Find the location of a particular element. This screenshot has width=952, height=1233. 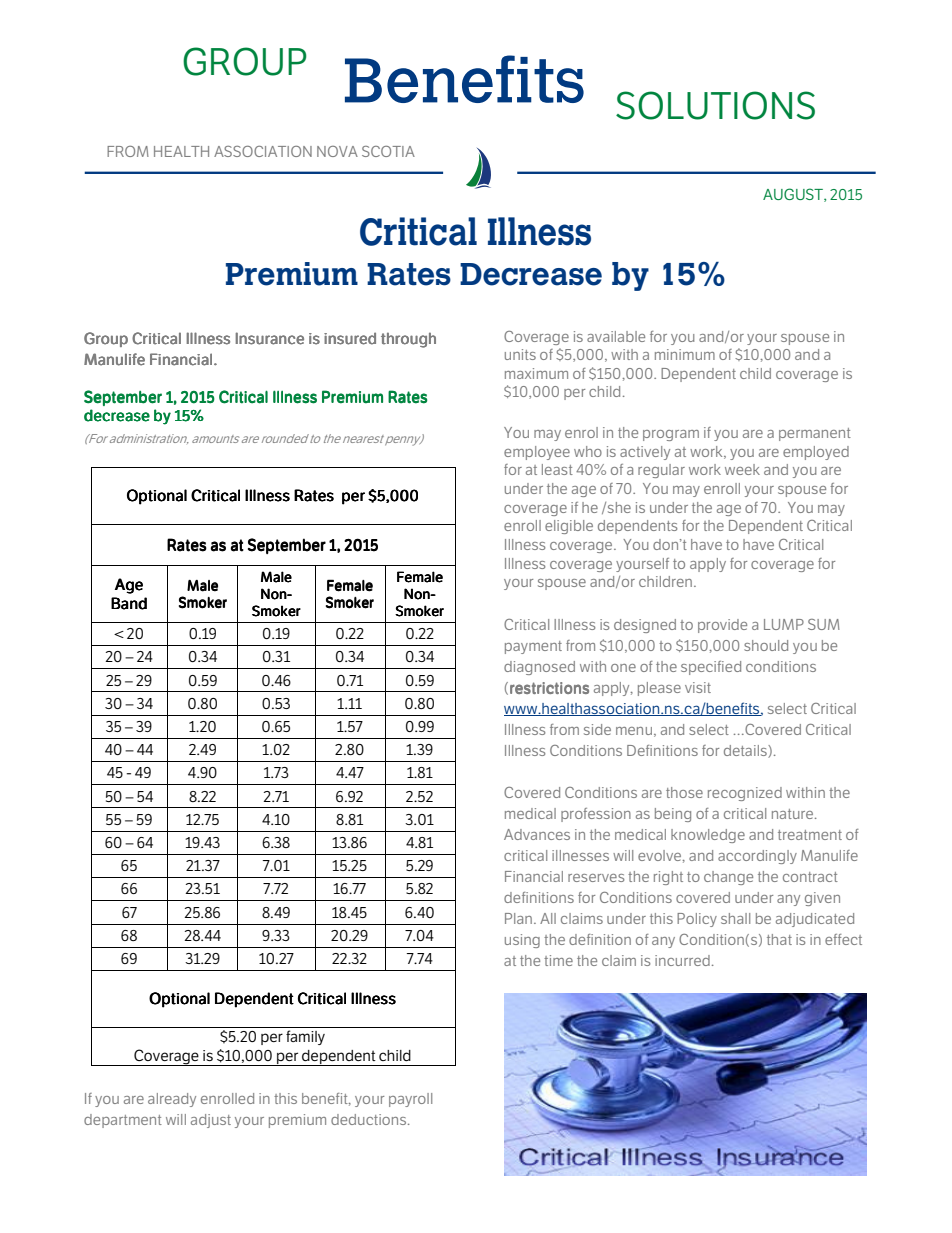

Insurance is located at coordinates (269, 338).
